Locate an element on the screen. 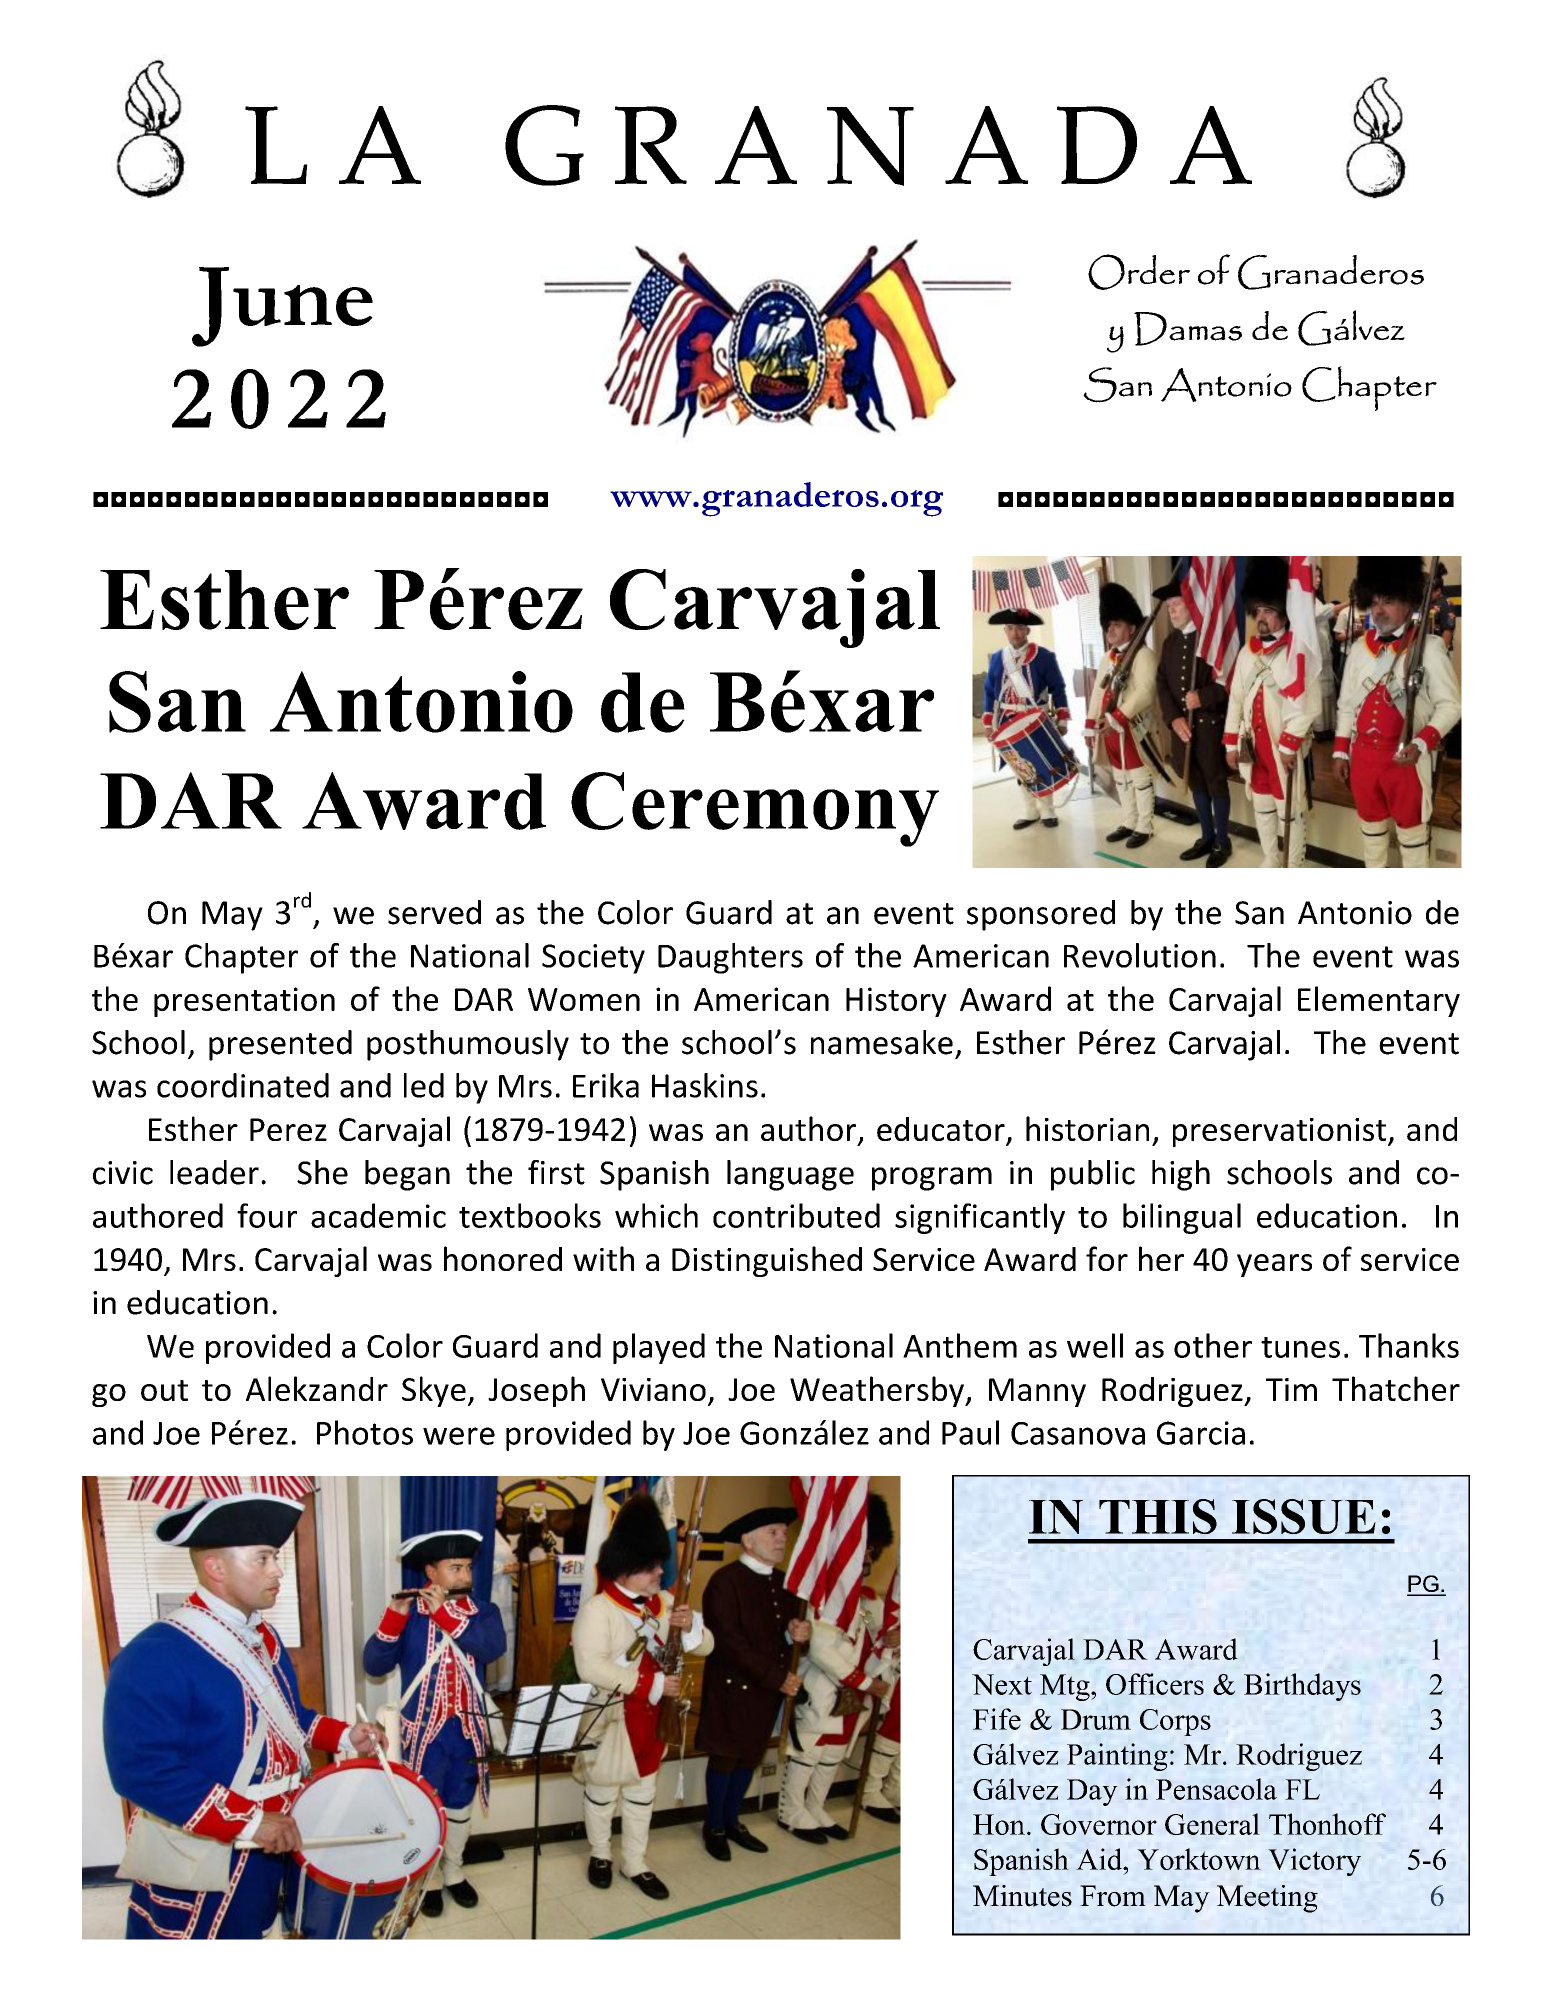  served is located at coordinates (434, 912).
